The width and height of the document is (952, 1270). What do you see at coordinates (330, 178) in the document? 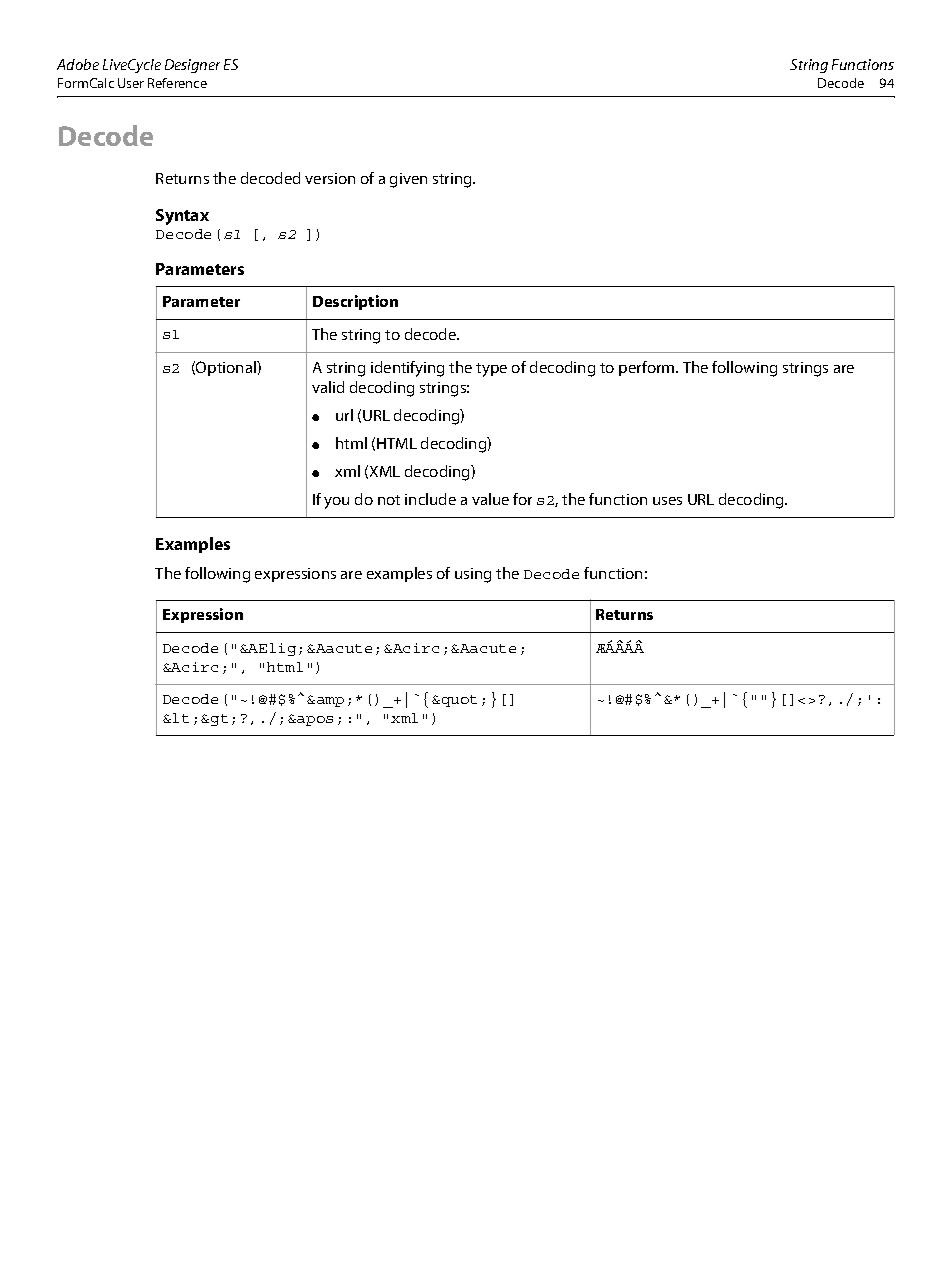
I see `version` at bounding box center [330, 178].
